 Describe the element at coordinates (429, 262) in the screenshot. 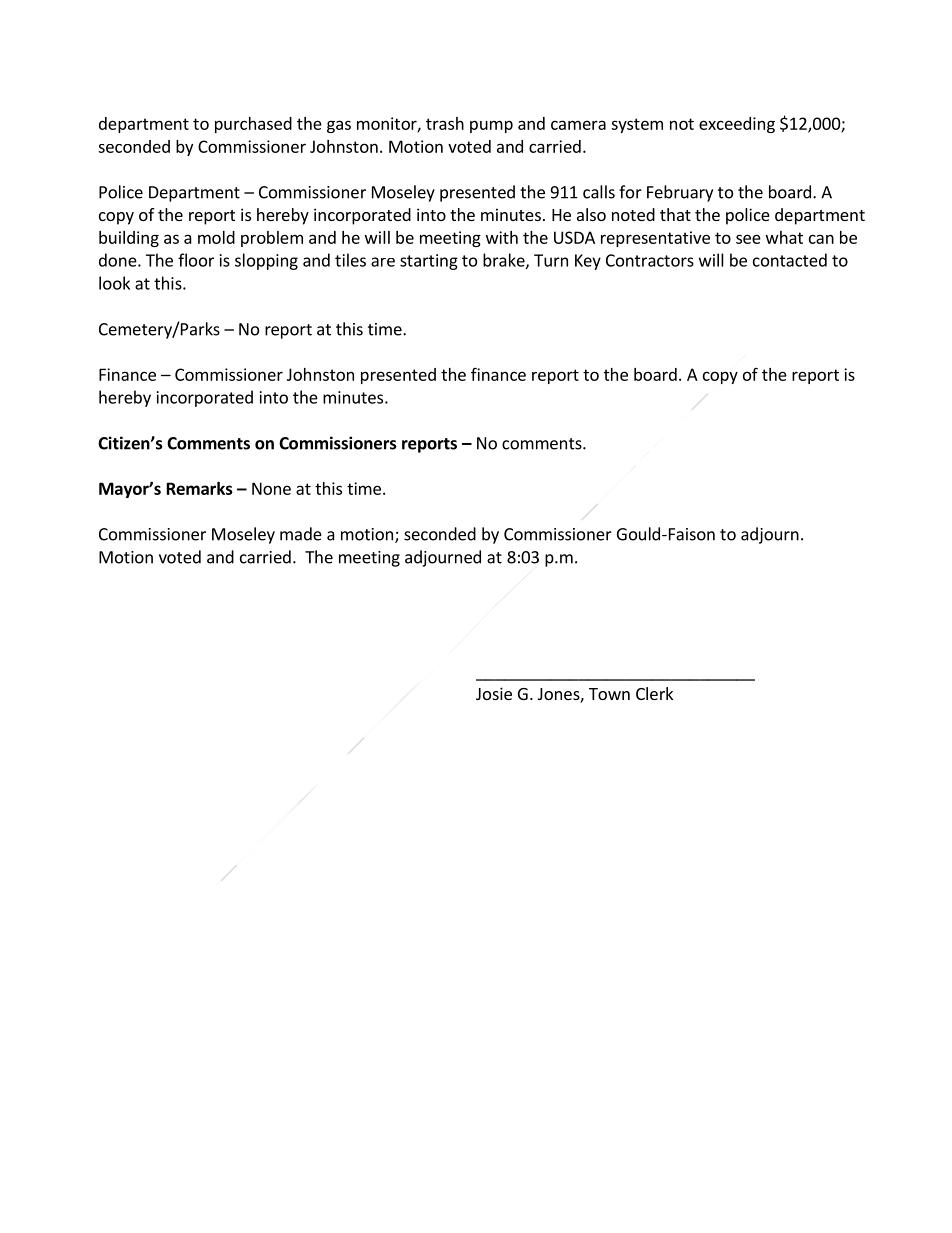

I see `starting` at that location.
